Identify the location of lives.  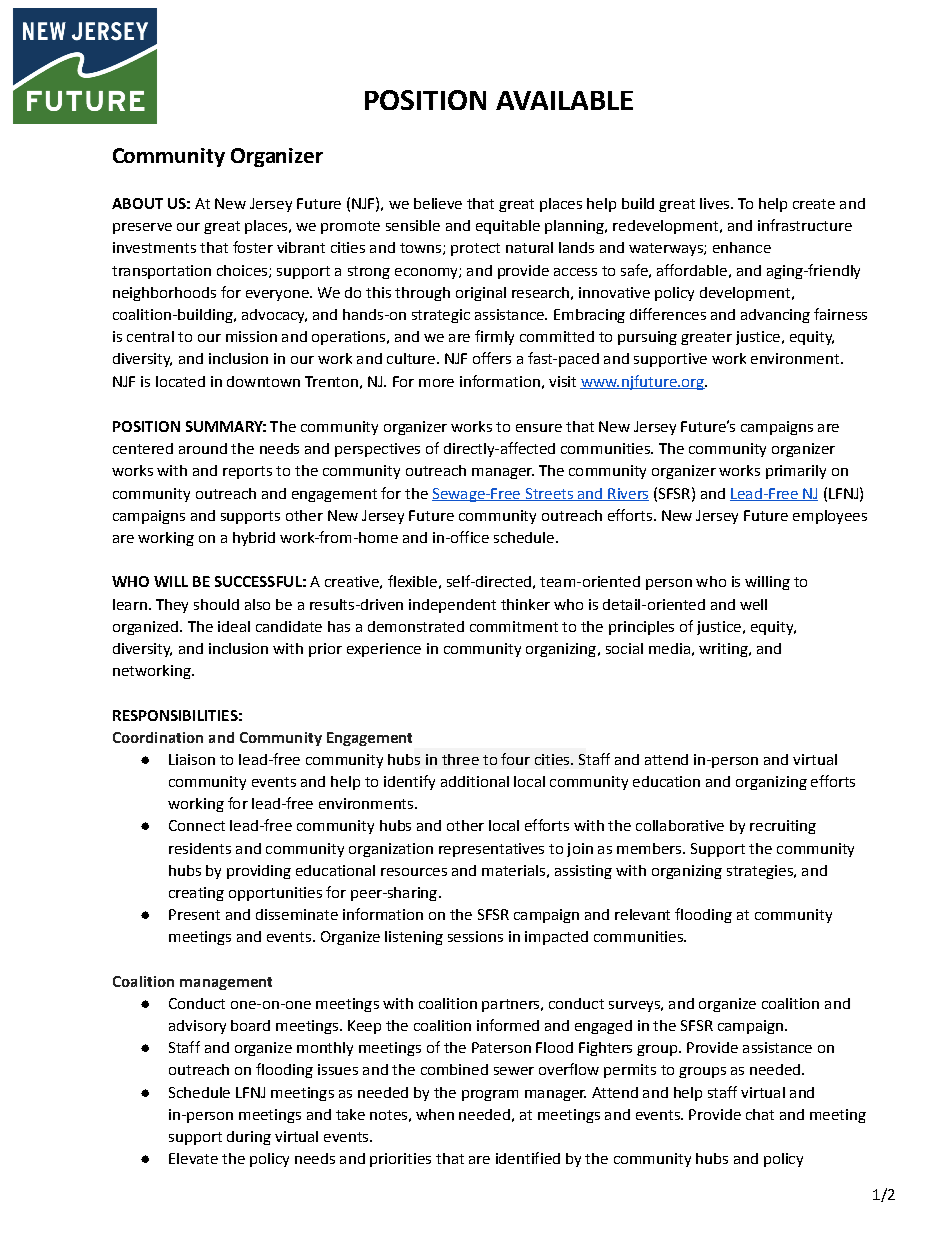
(716, 203).
